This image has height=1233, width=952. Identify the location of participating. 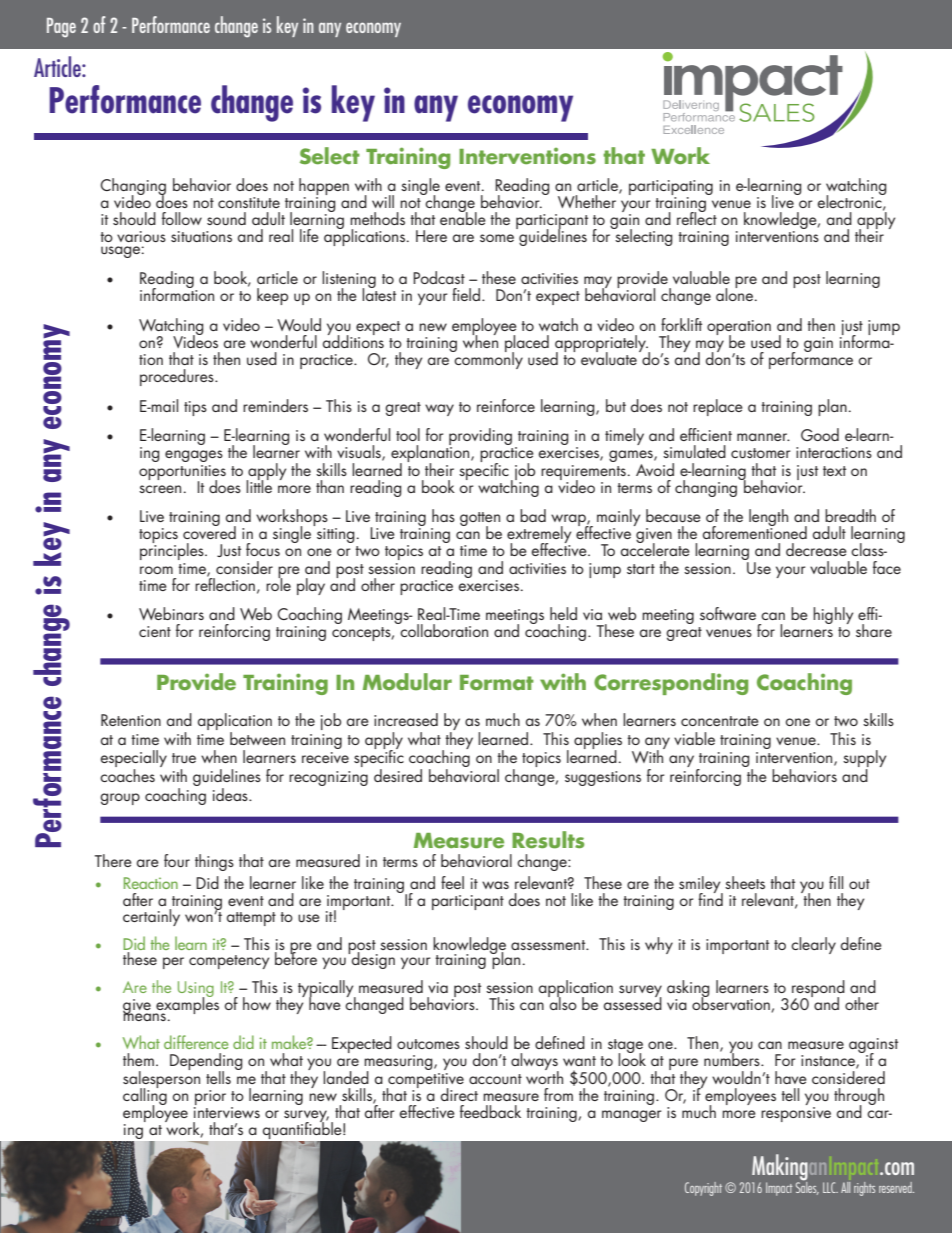
(671, 187).
